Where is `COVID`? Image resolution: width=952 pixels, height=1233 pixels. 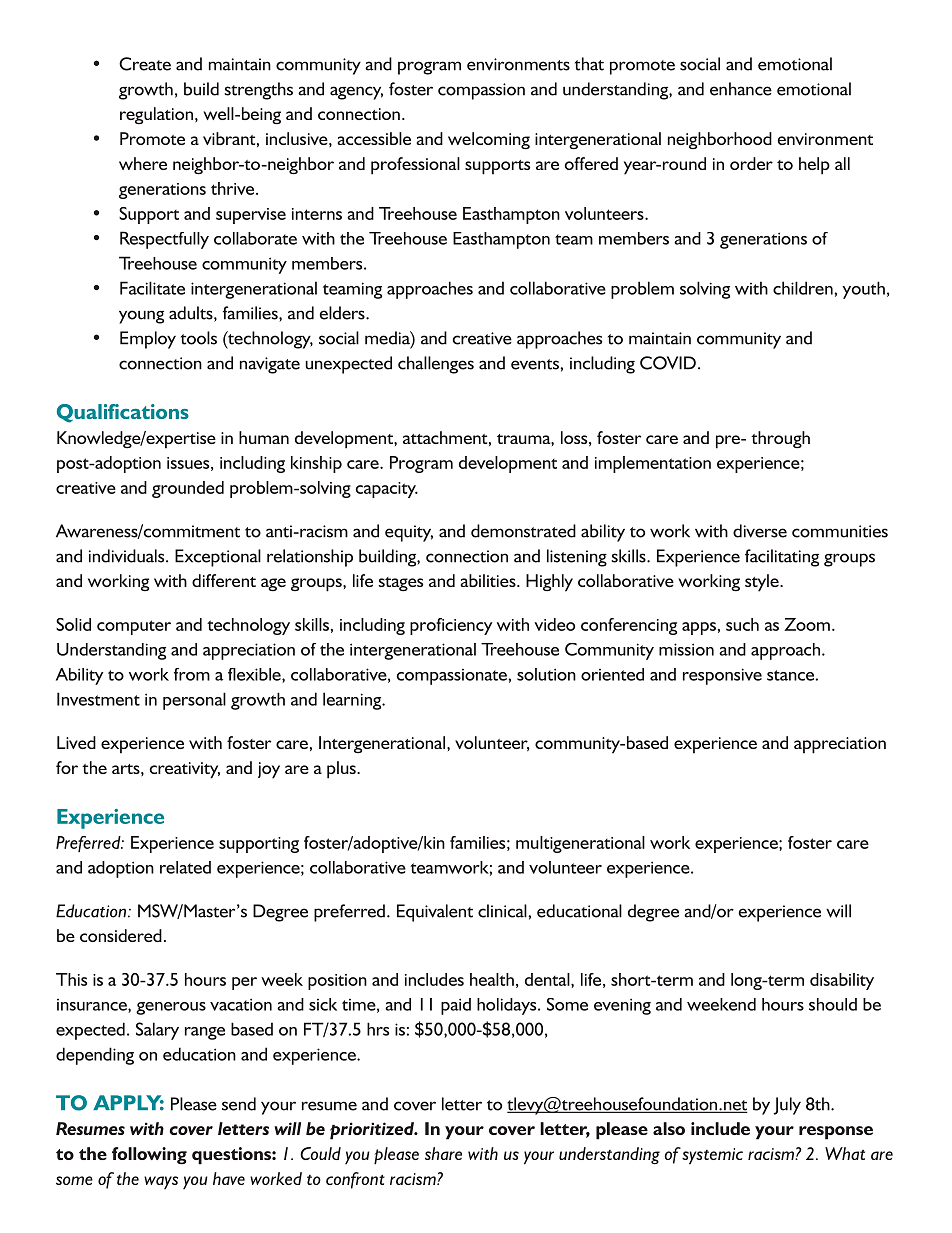 COVID is located at coordinates (668, 363).
